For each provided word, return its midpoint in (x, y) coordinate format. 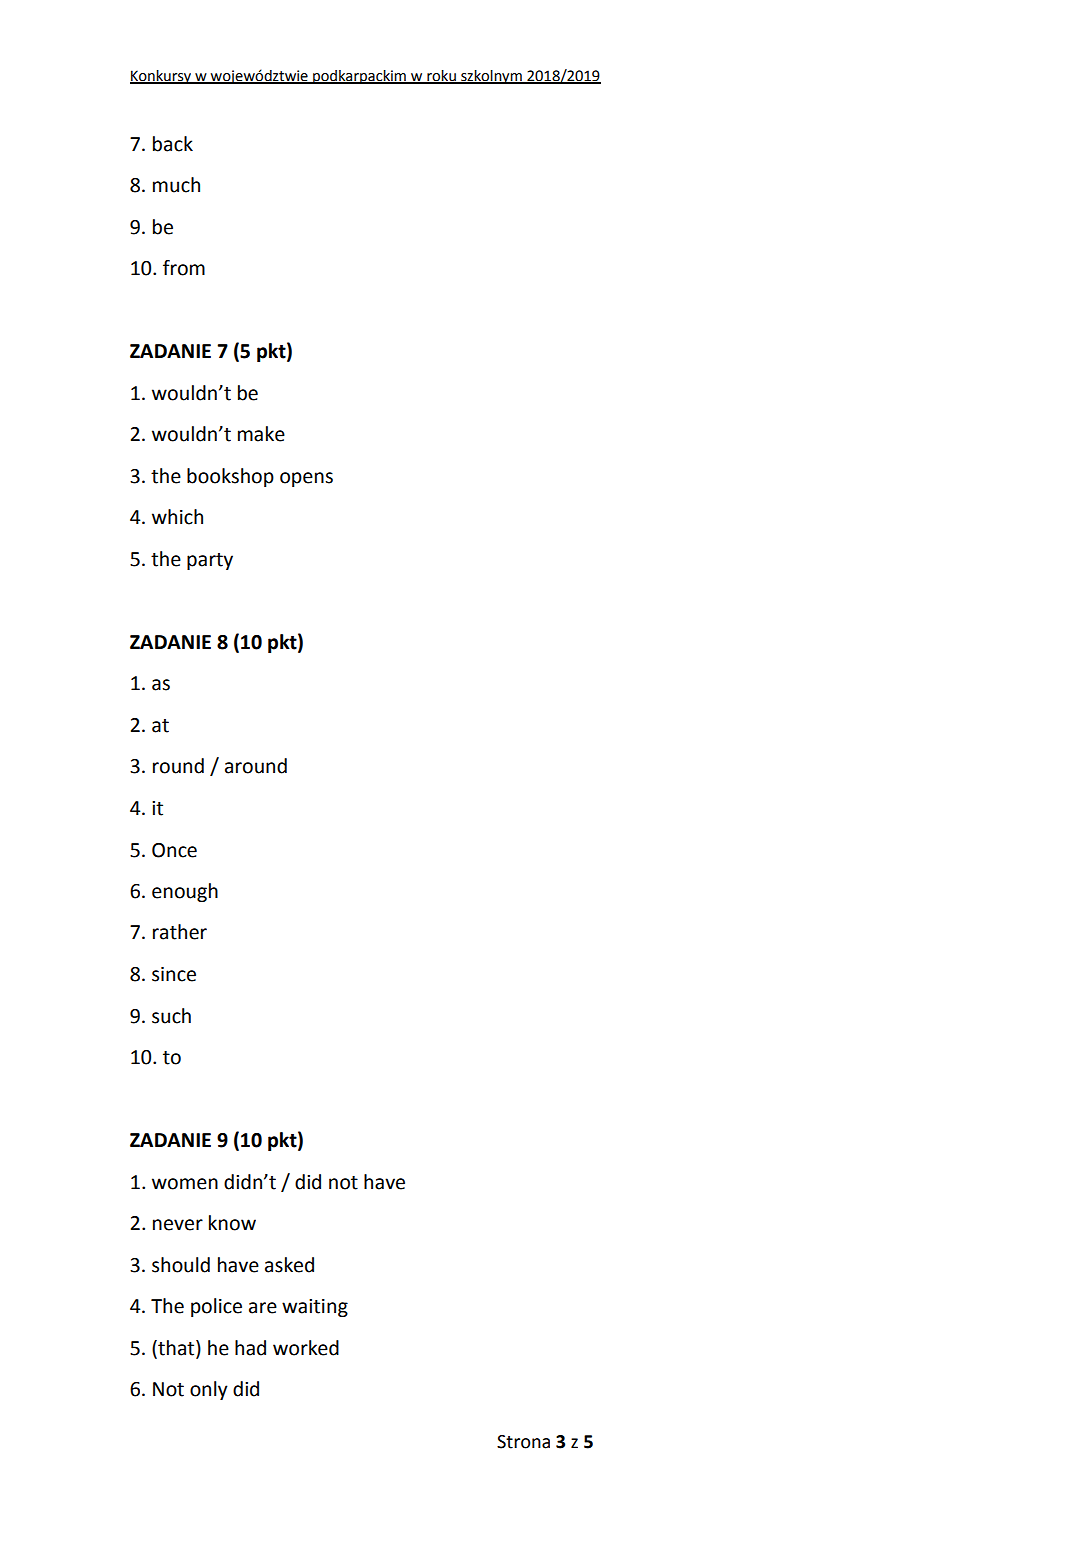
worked (306, 1348)
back (173, 144)
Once (174, 850)
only (209, 1390)
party (210, 561)
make (261, 434)
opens (306, 479)
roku (441, 76)
